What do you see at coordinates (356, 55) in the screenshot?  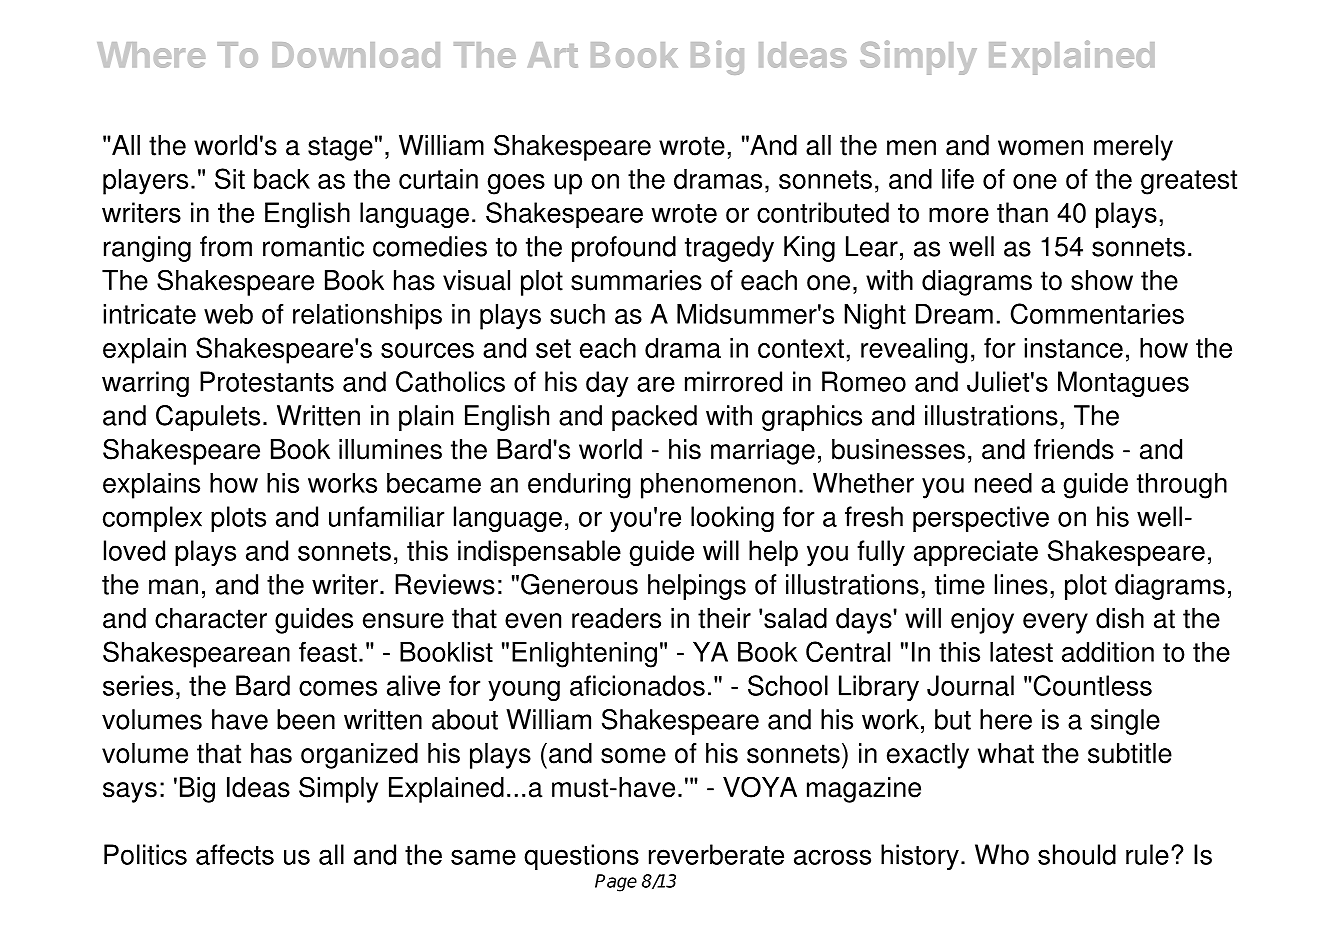 I see `Download` at bounding box center [356, 55].
